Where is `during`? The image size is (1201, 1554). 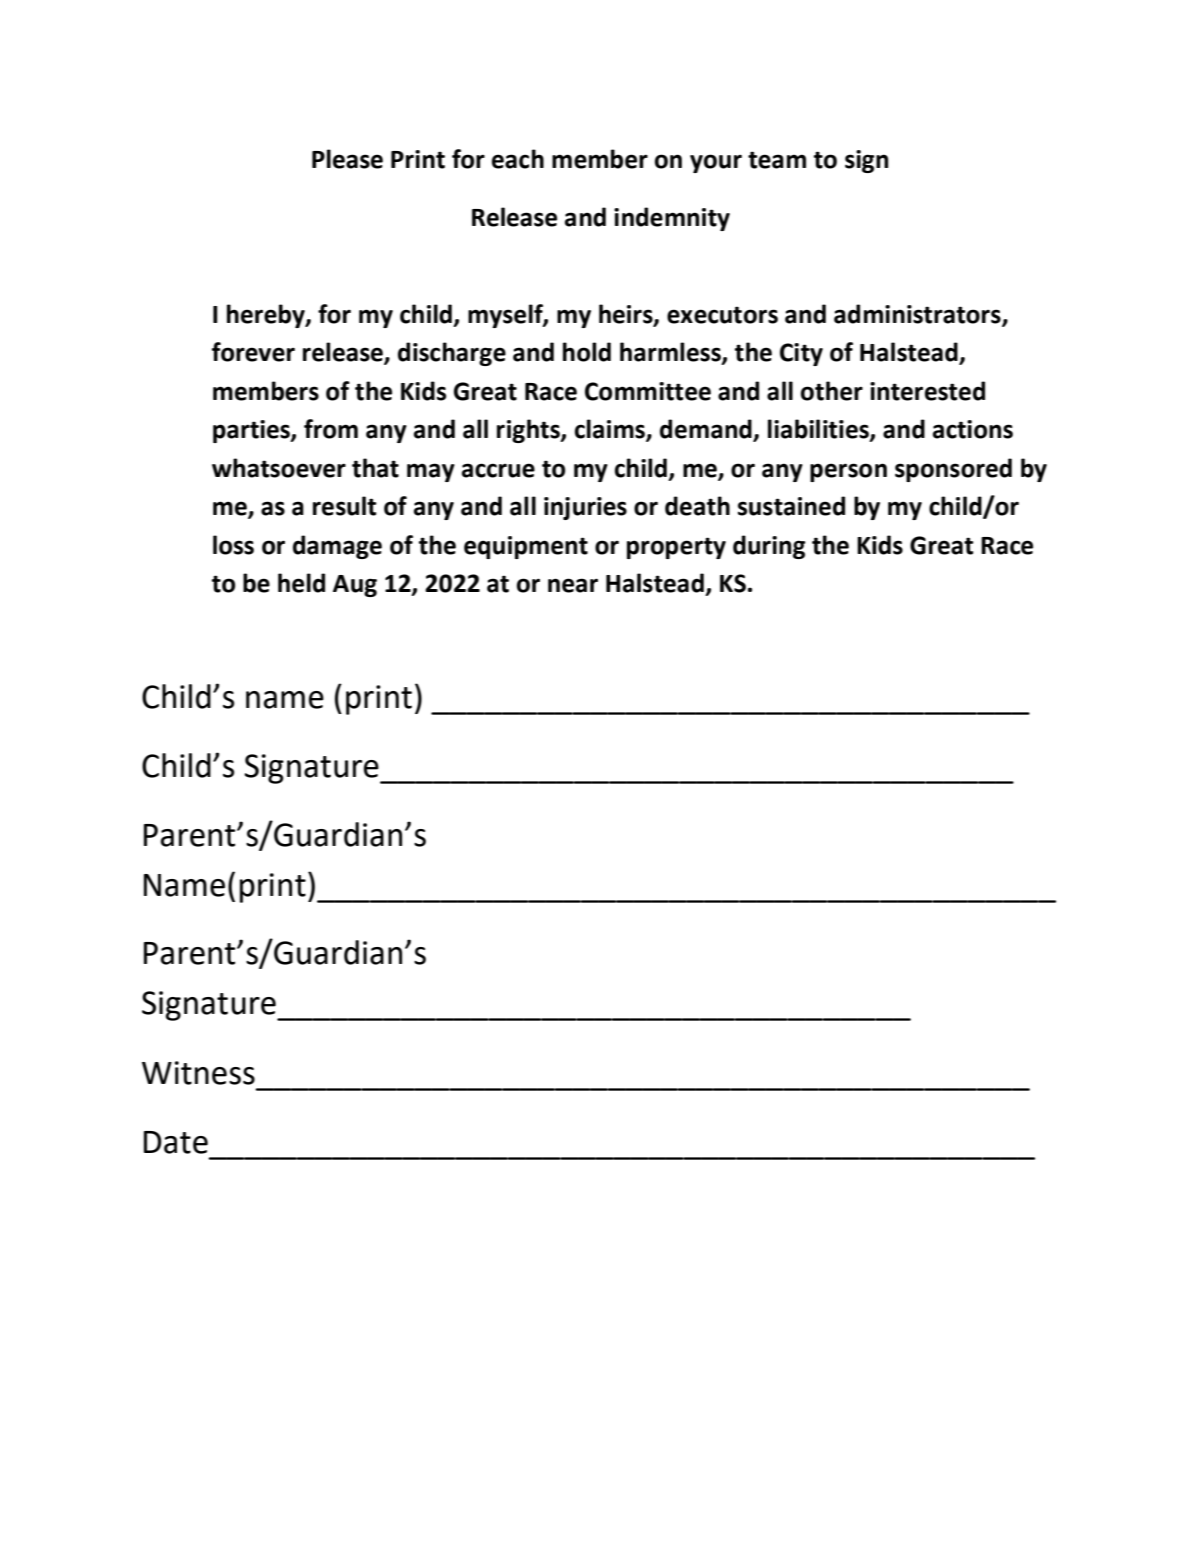 during is located at coordinates (769, 547).
